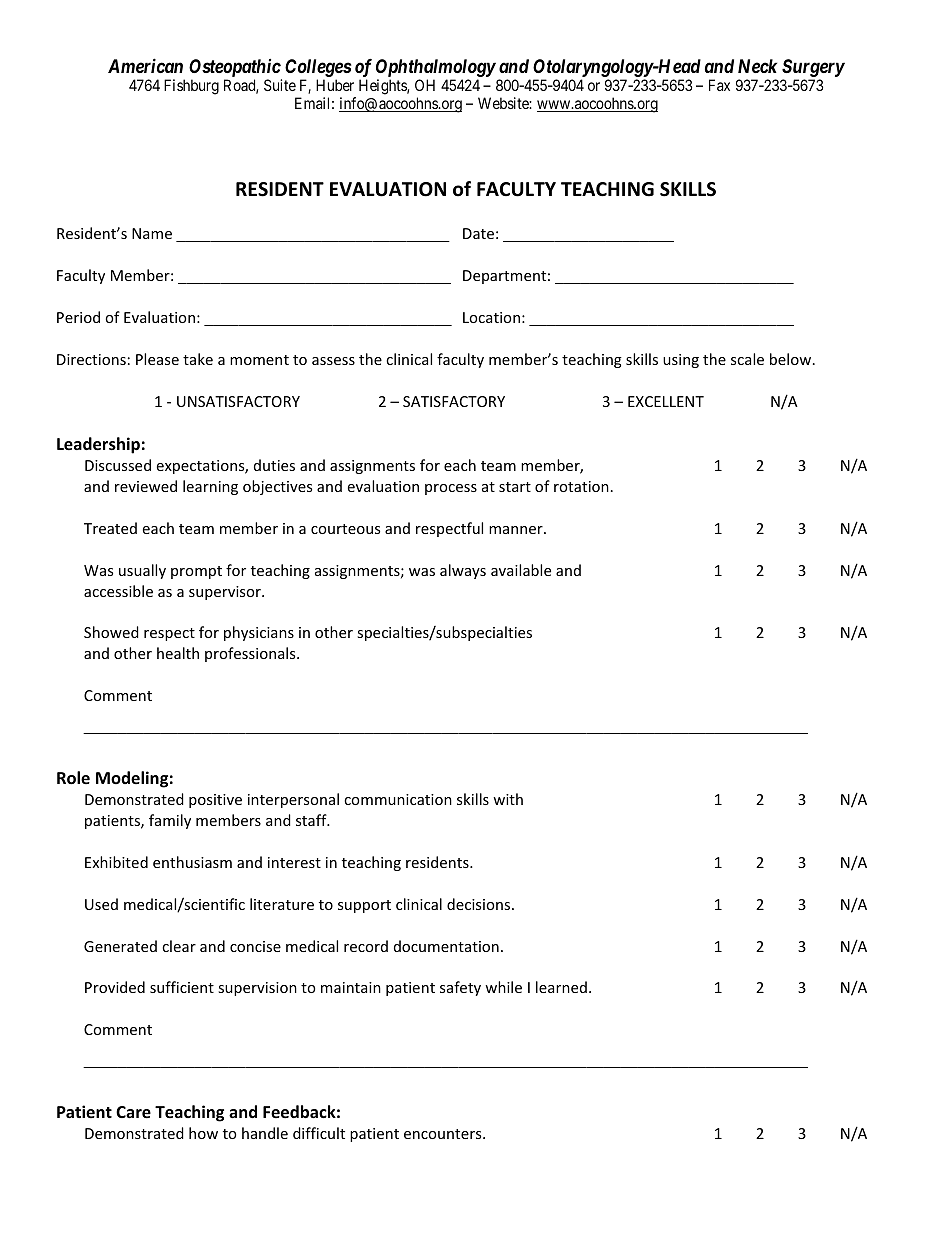  What do you see at coordinates (491, 317) in the page?
I see `Location` at bounding box center [491, 317].
